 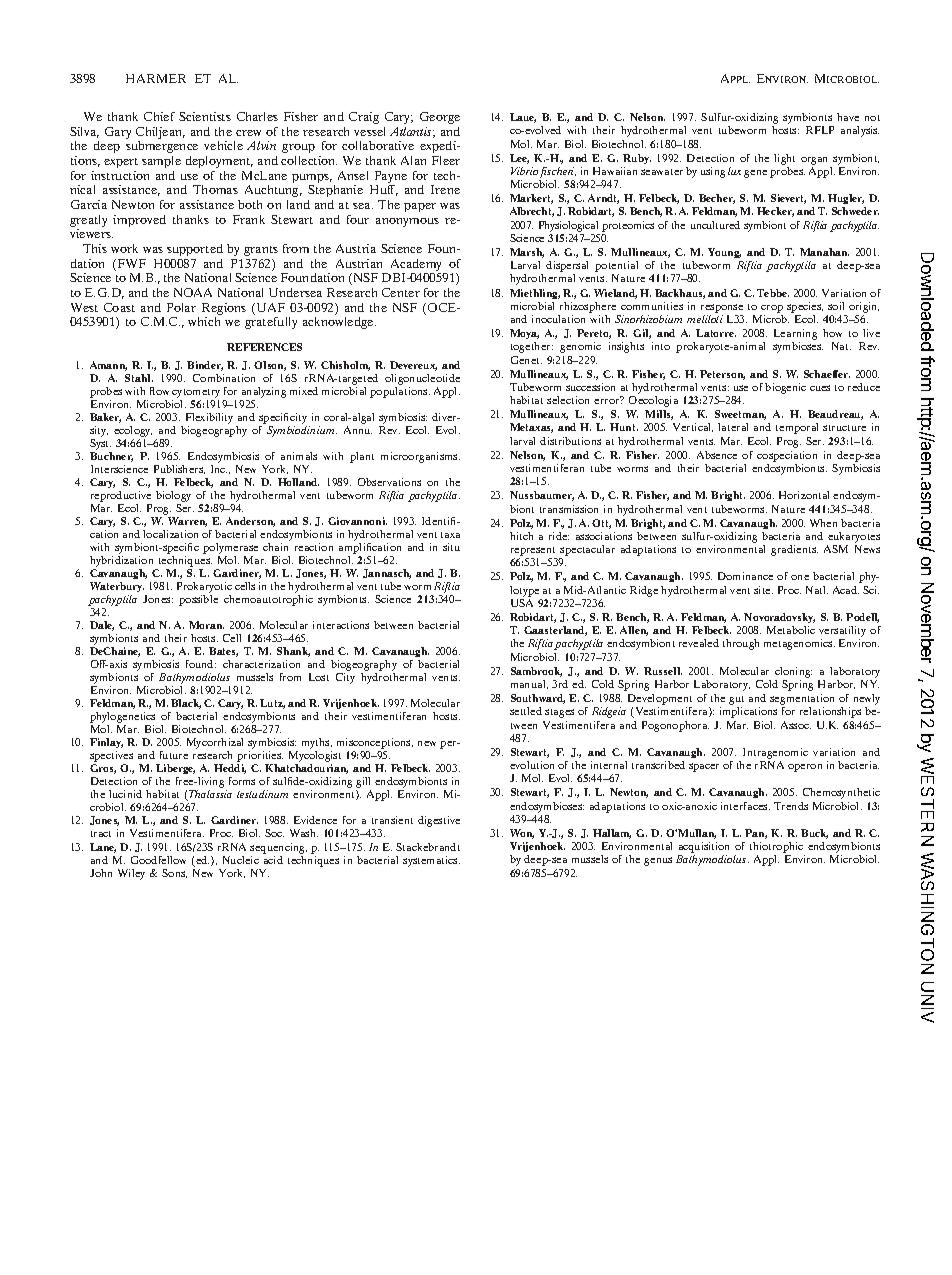 I want to click on RFLP, so click(x=820, y=130).
